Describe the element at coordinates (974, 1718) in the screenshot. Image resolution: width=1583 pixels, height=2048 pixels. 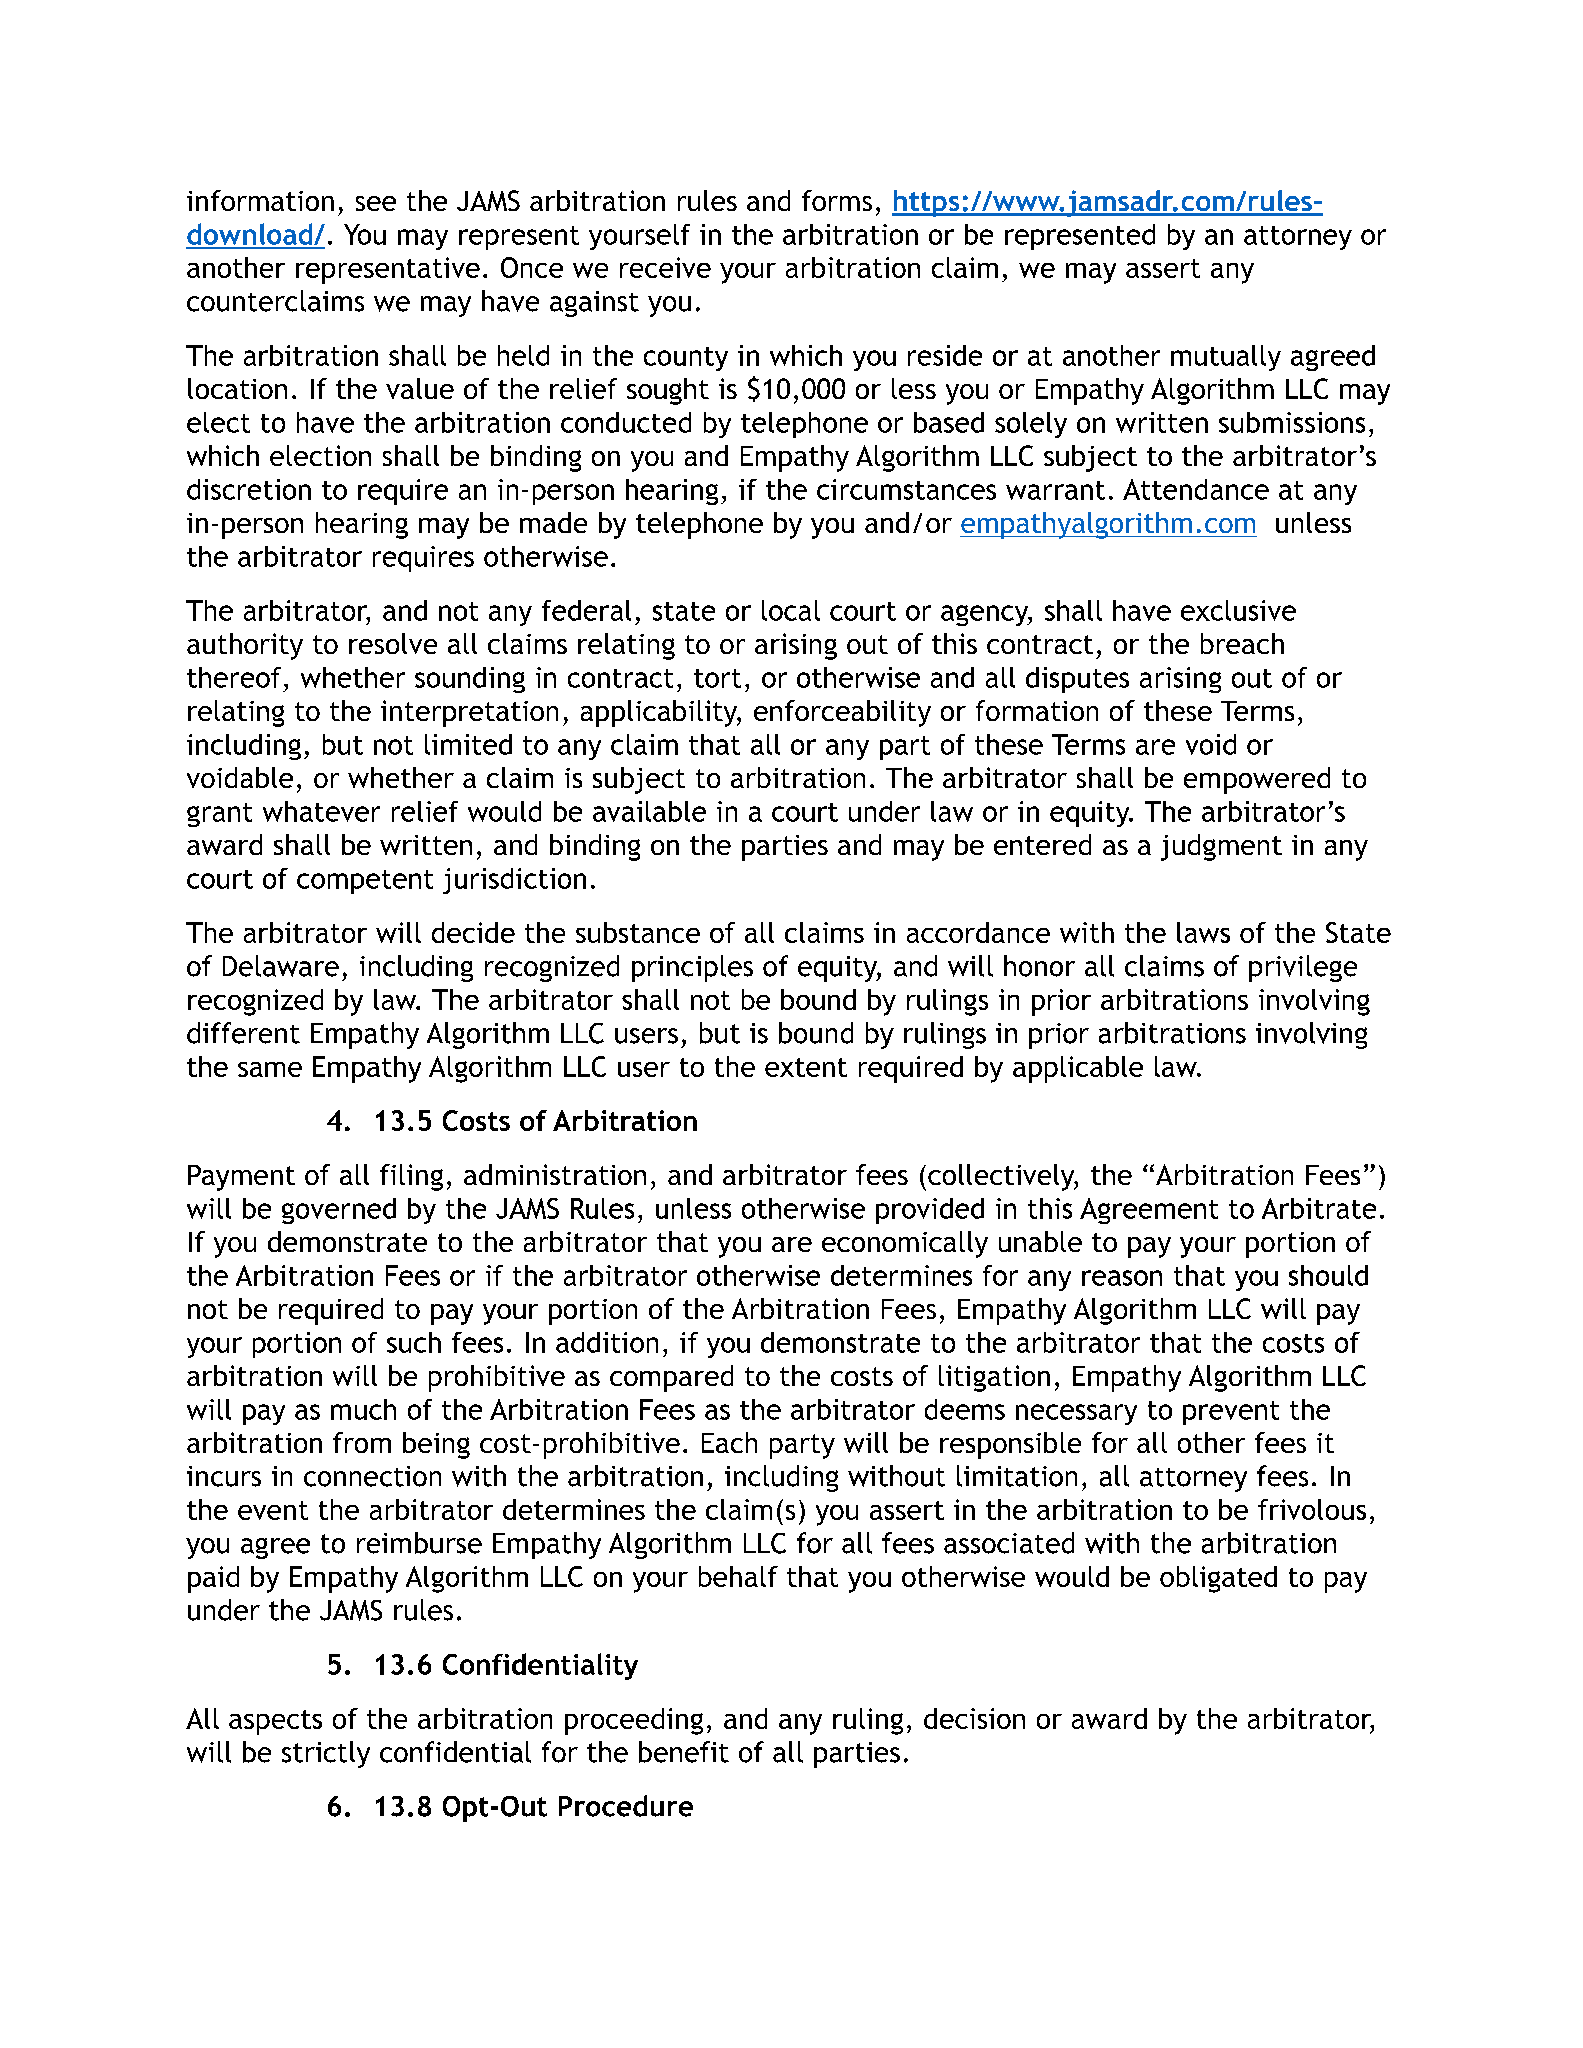
I see `decision` at that location.
